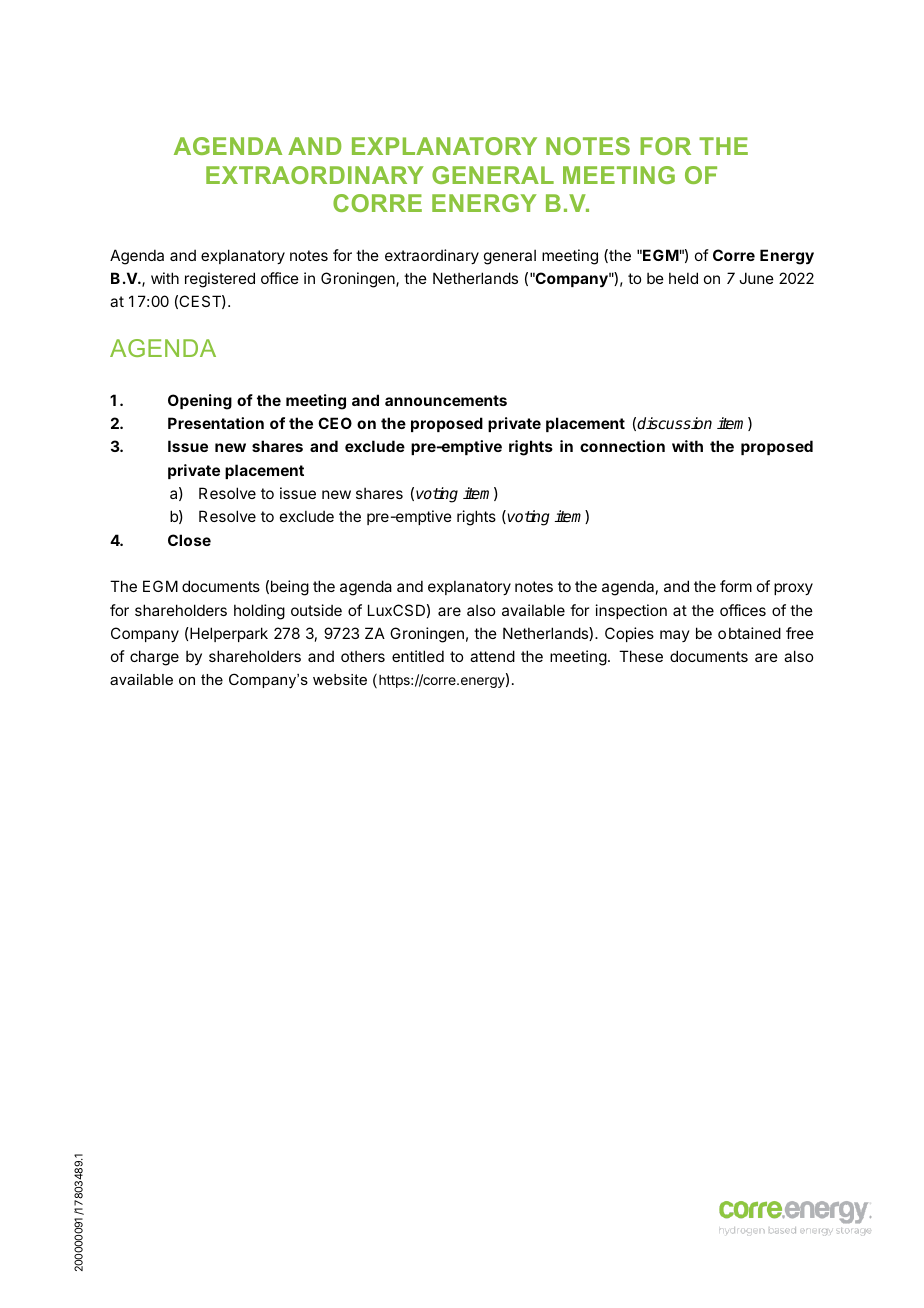 The image size is (924, 1308). I want to click on held, so click(683, 278).
